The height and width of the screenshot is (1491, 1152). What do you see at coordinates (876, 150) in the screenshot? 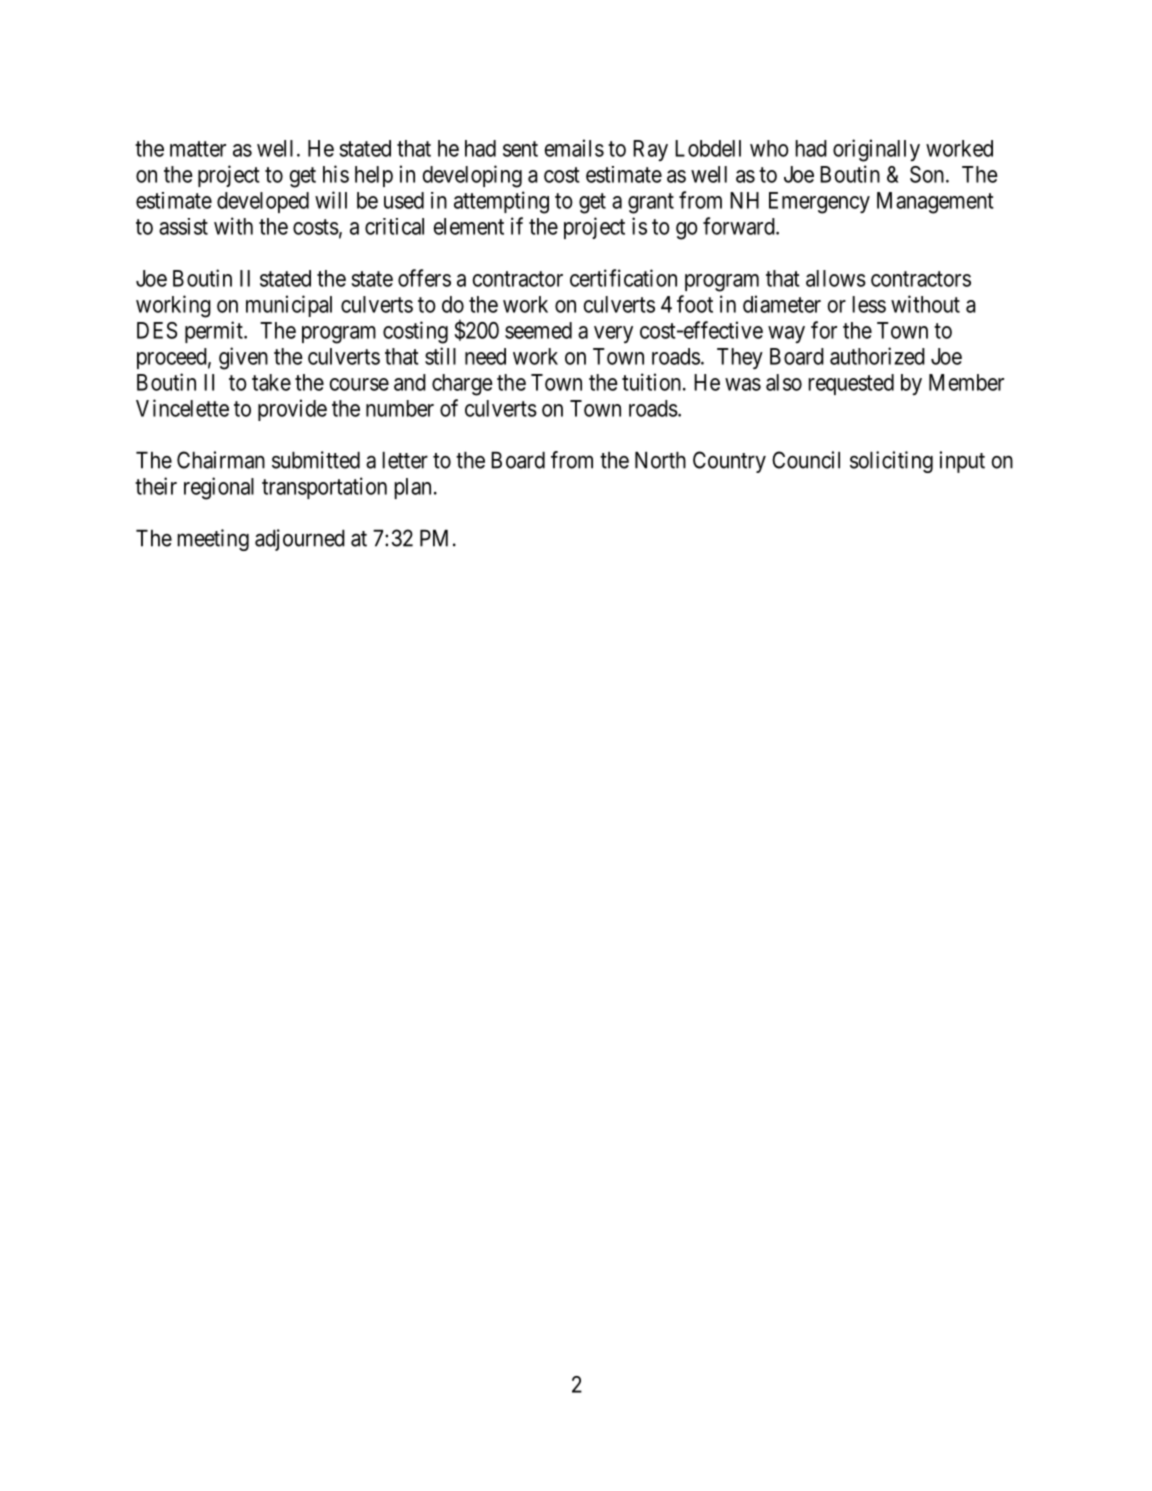
I see `originally` at bounding box center [876, 150].
